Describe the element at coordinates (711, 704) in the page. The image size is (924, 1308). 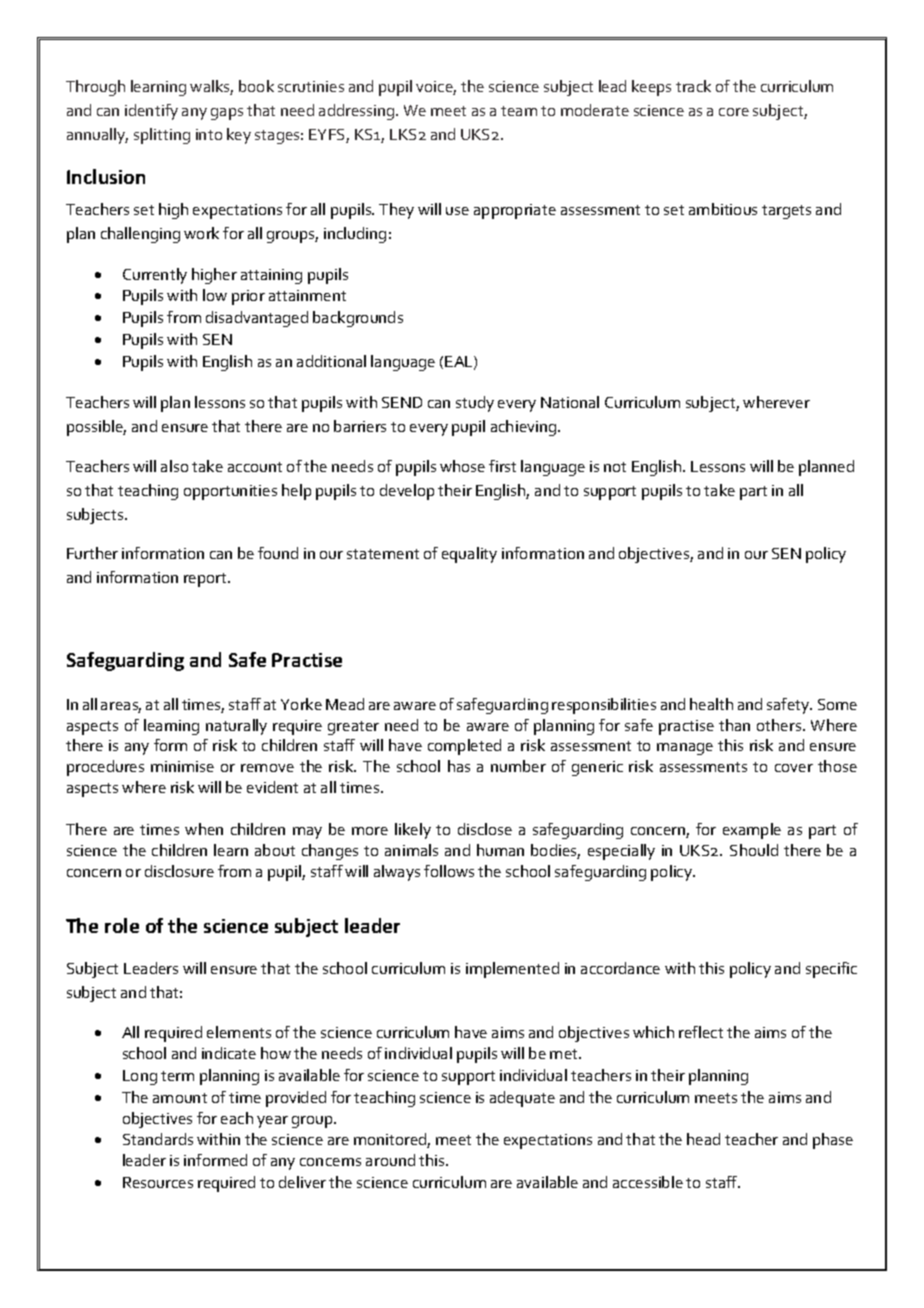
I see `health` at that location.
